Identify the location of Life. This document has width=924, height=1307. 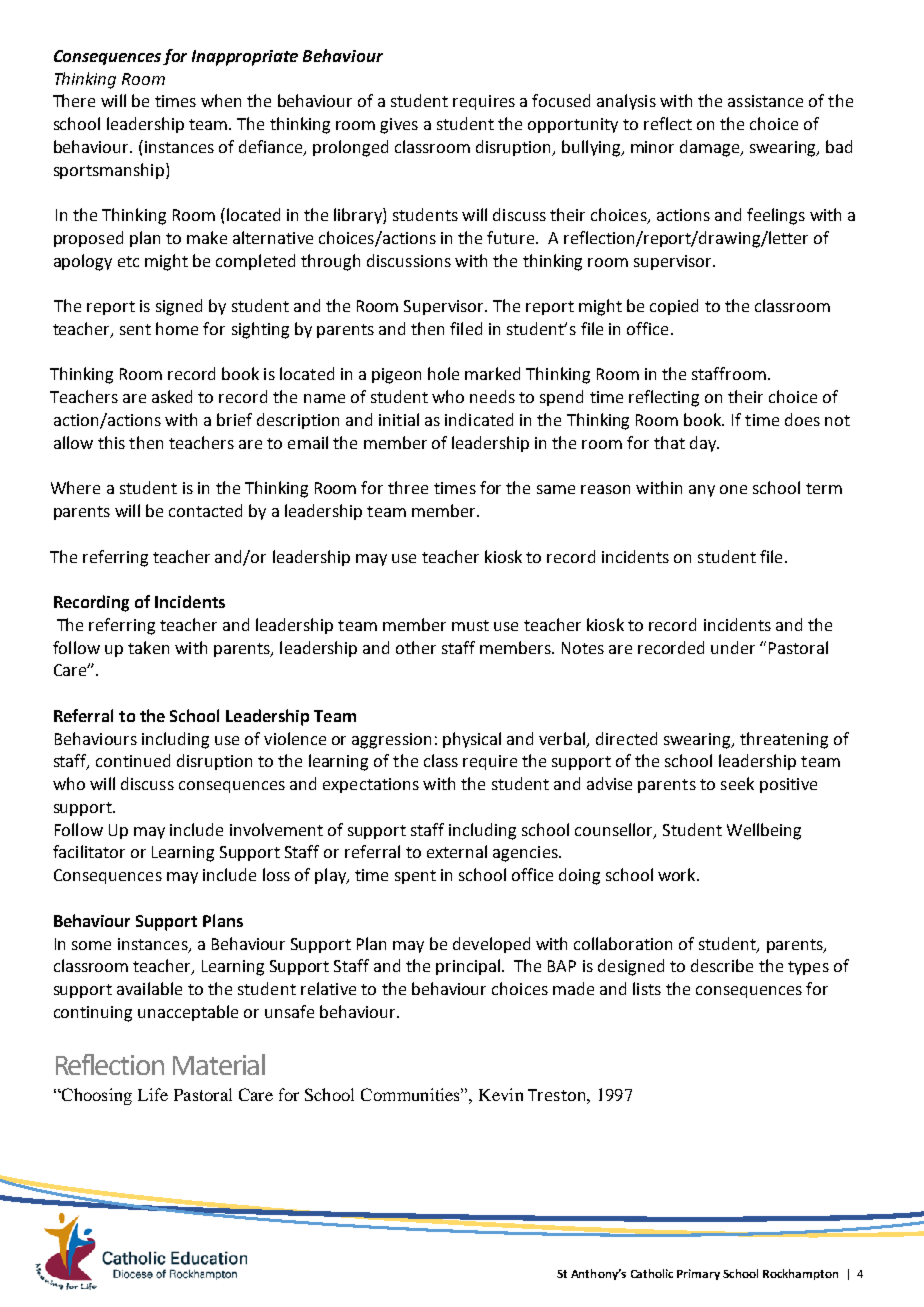
(153, 1094).
